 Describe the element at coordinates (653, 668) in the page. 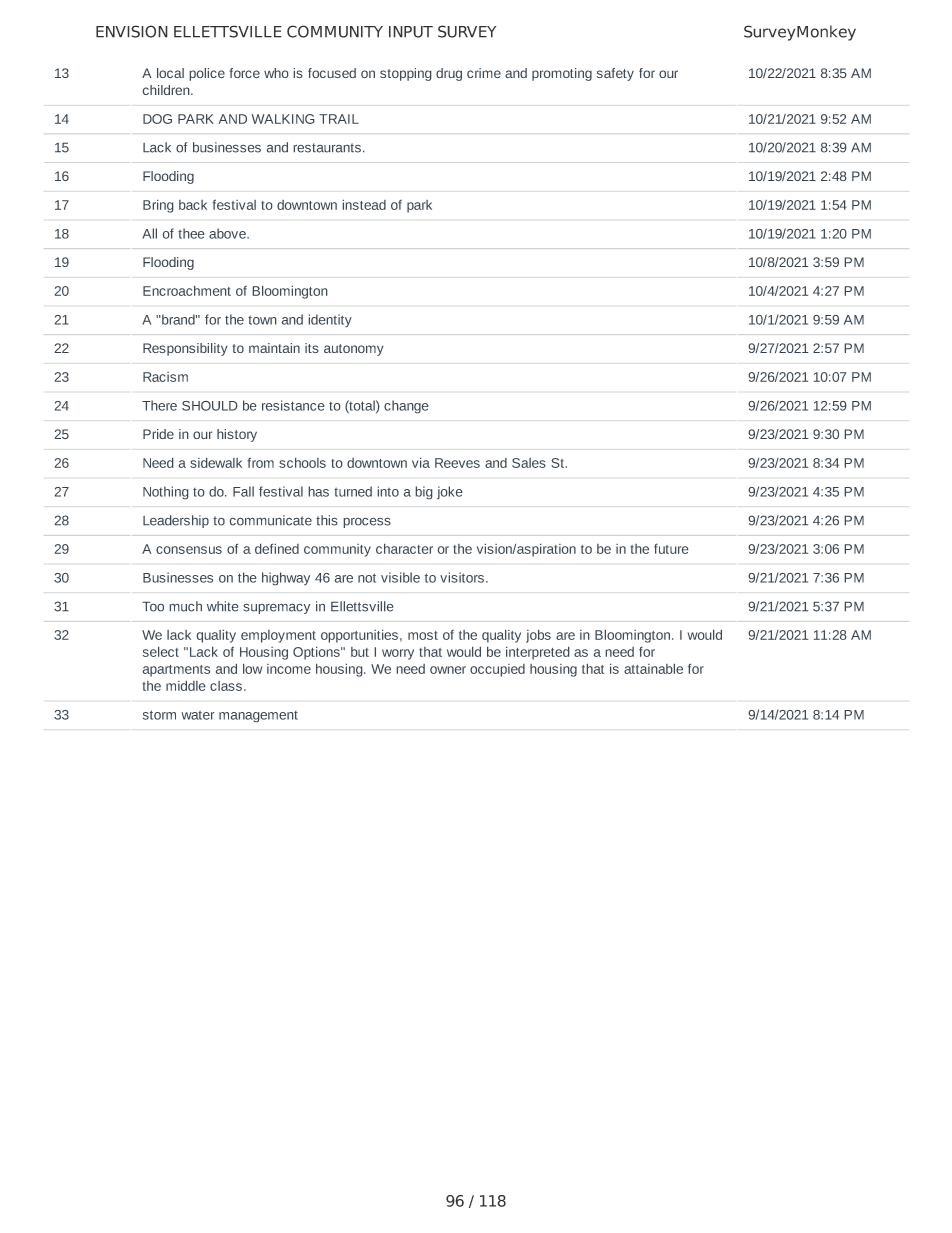

I see `attainable` at that location.
